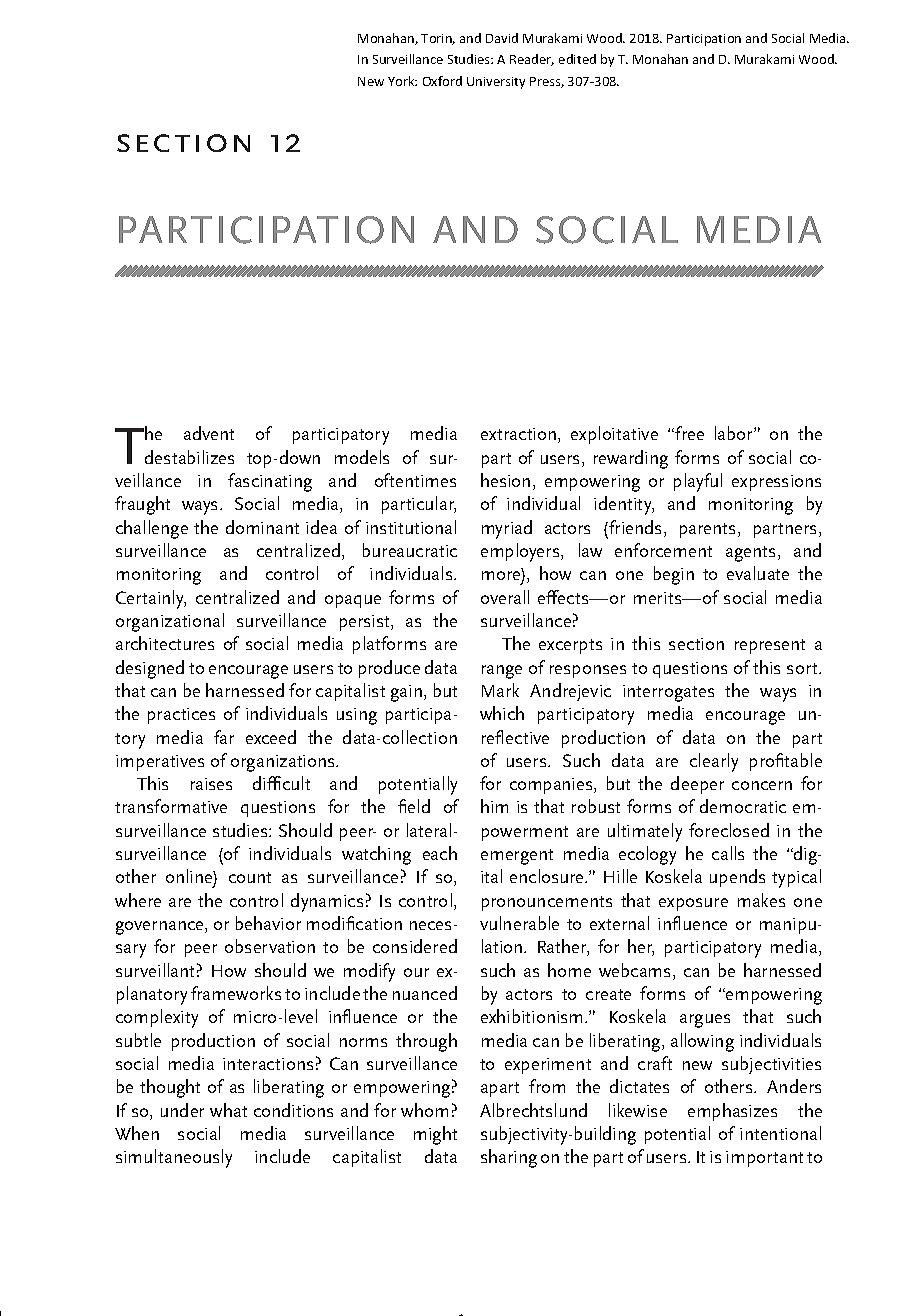  What do you see at coordinates (494, 806) in the image?
I see `him` at bounding box center [494, 806].
